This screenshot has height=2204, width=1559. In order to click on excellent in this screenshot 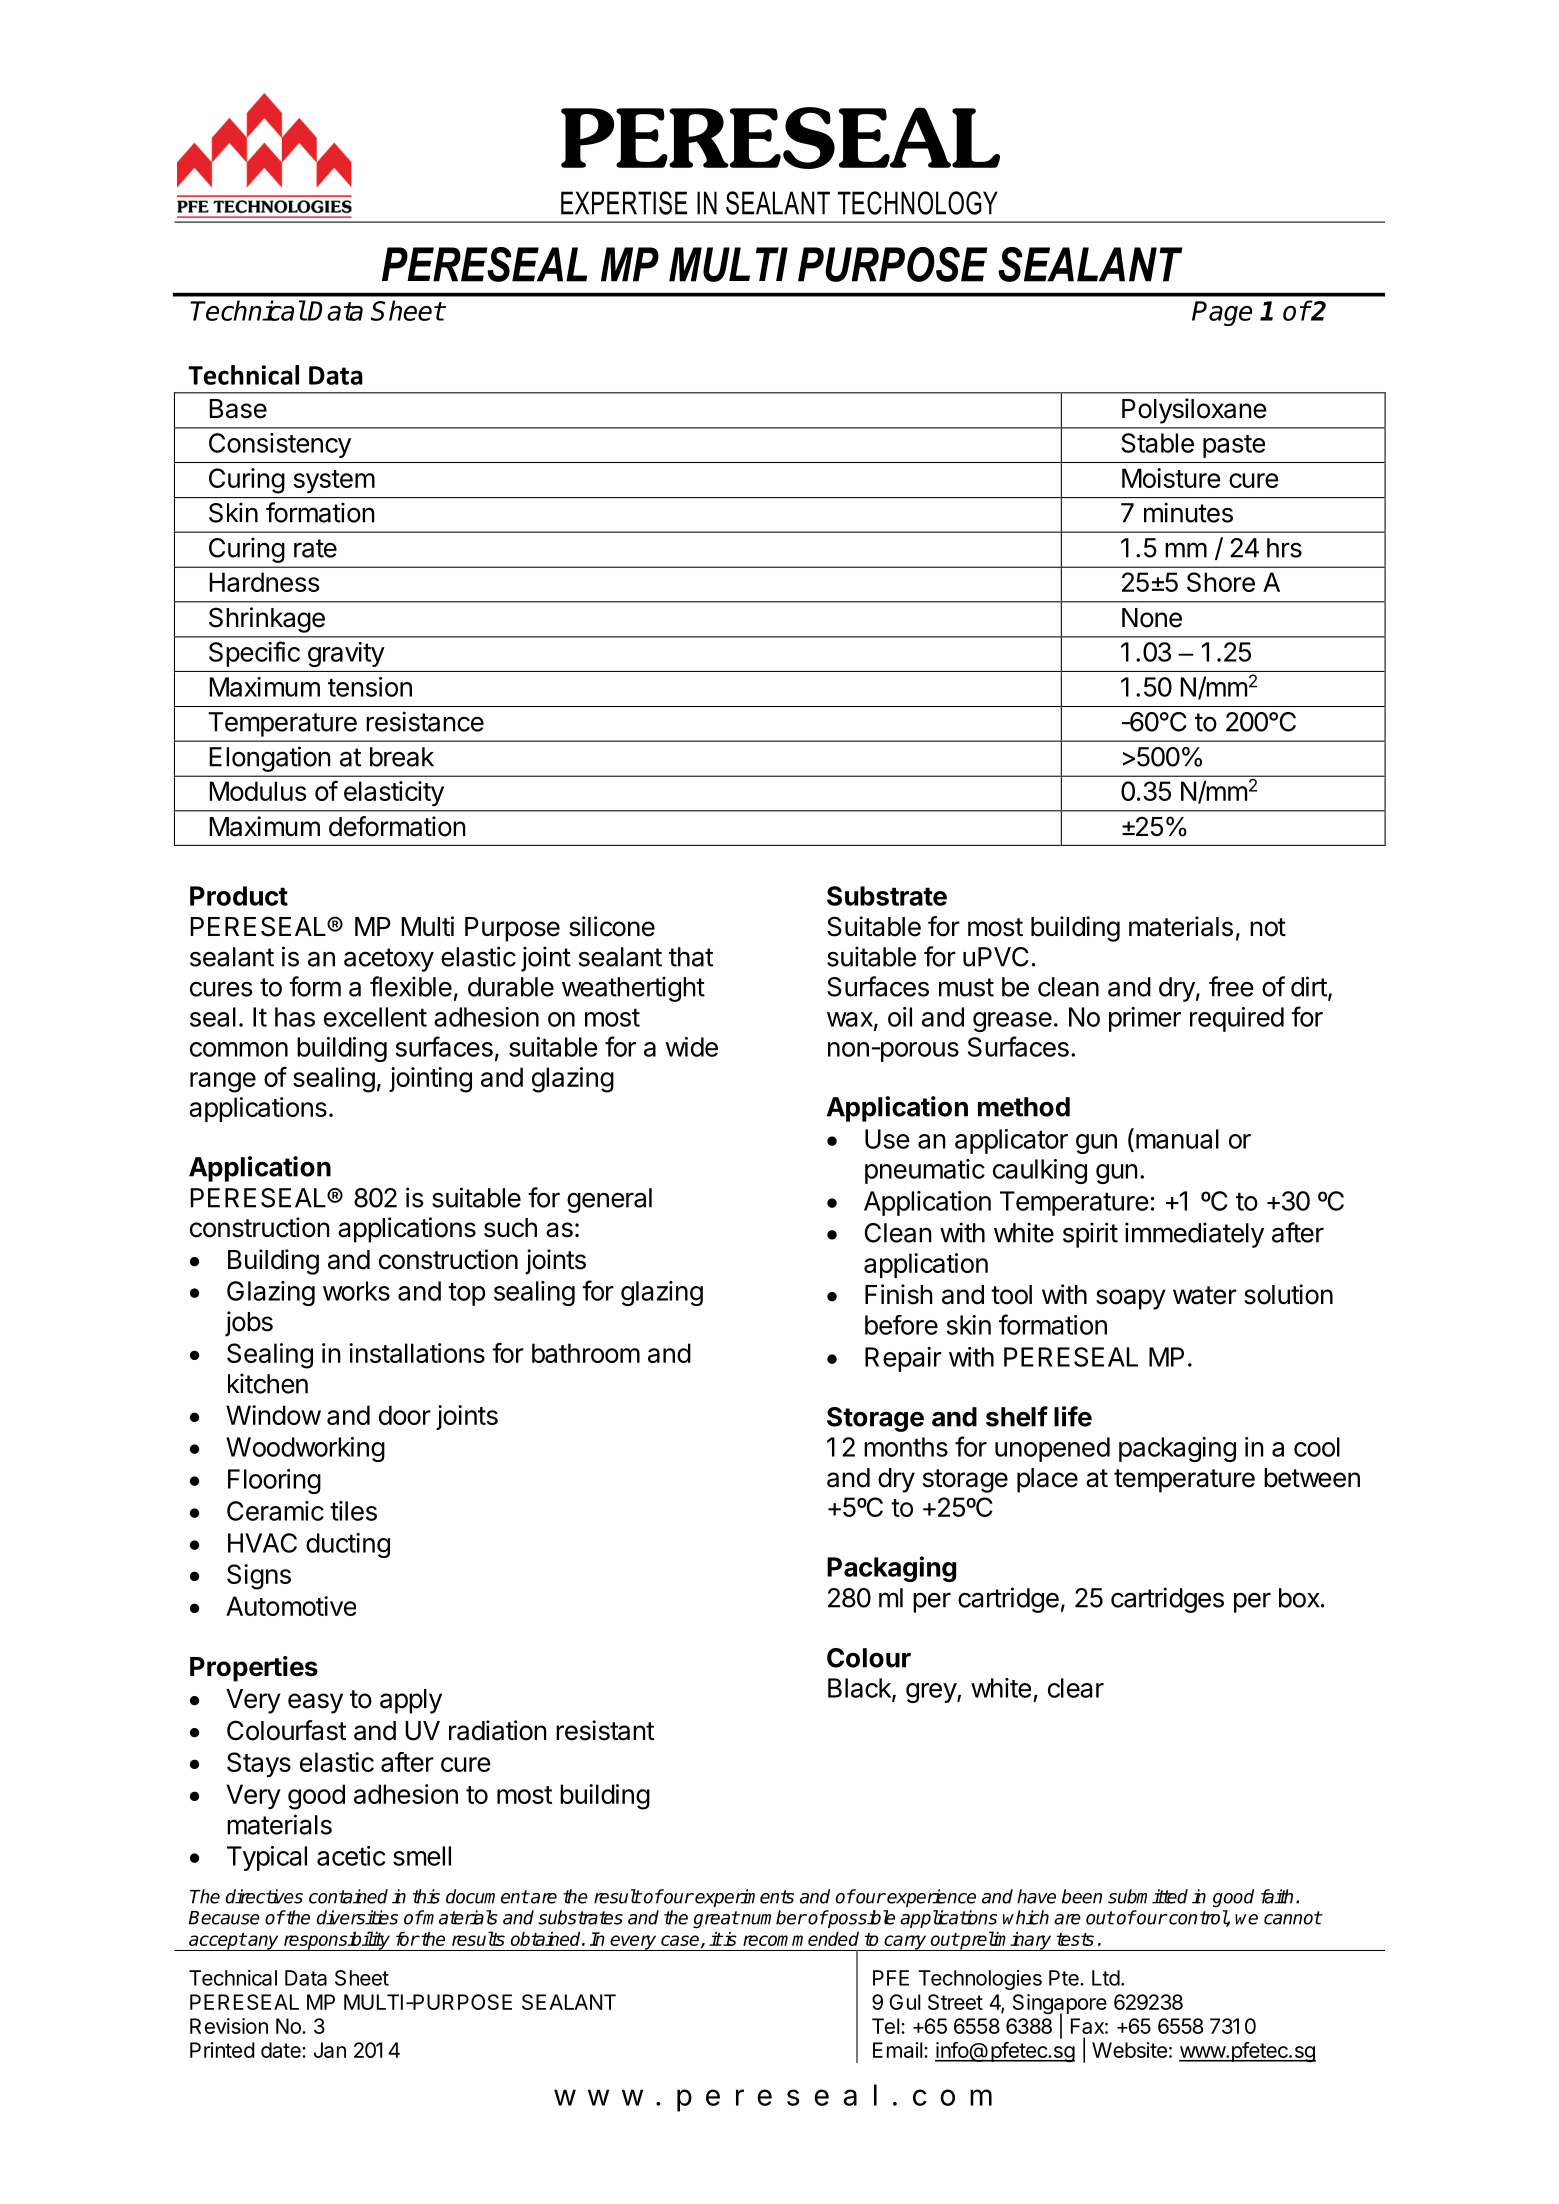, I will do `click(375, 1017)`.
